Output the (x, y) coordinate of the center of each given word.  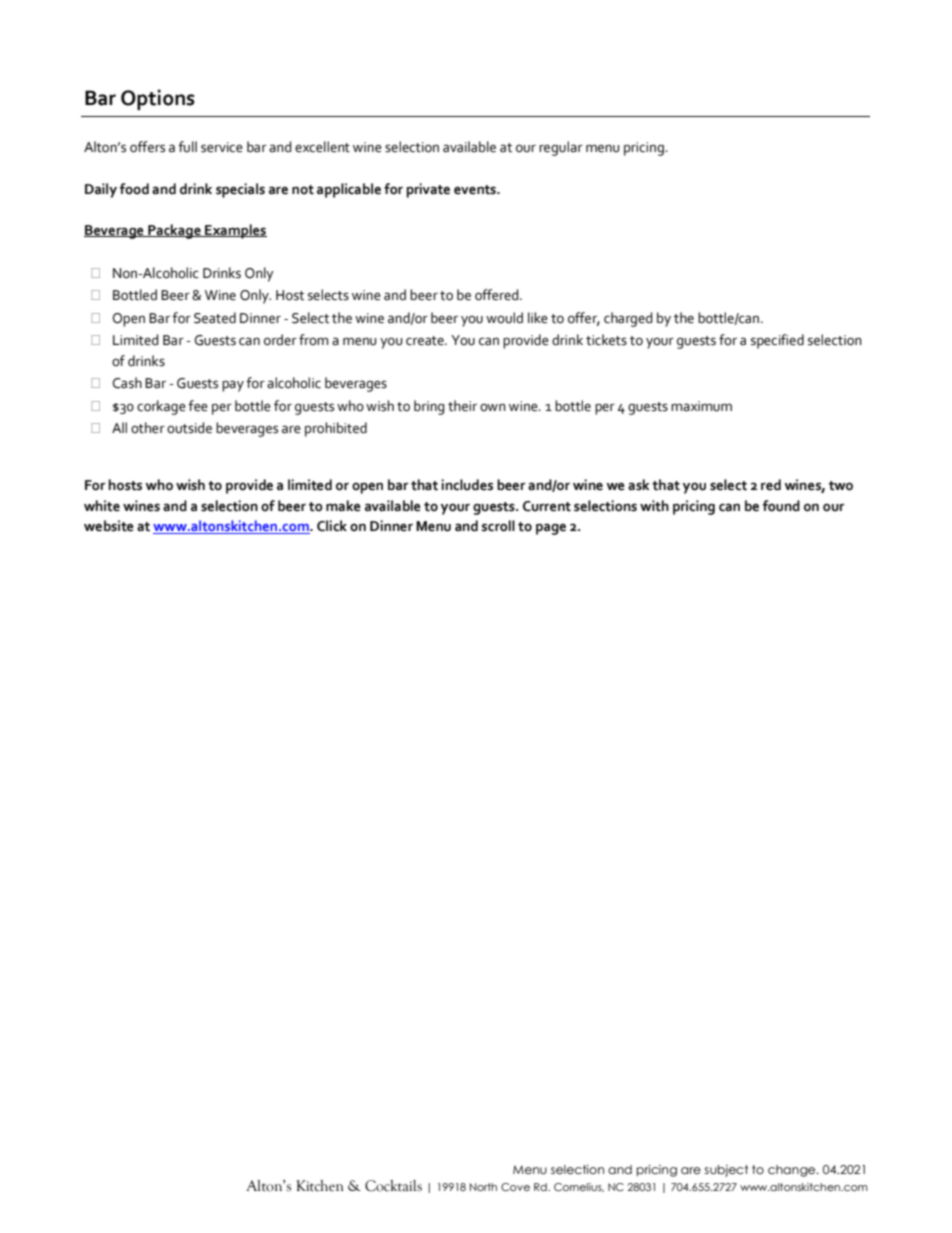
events (476, 190)
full (187, 147)
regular (561, 148)
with (654, 506)
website (109, 526)
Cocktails (393, 1186)
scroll (498, 526)
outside (189, 428)
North (483, 1187)
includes (467, 485)
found (781, 506)
